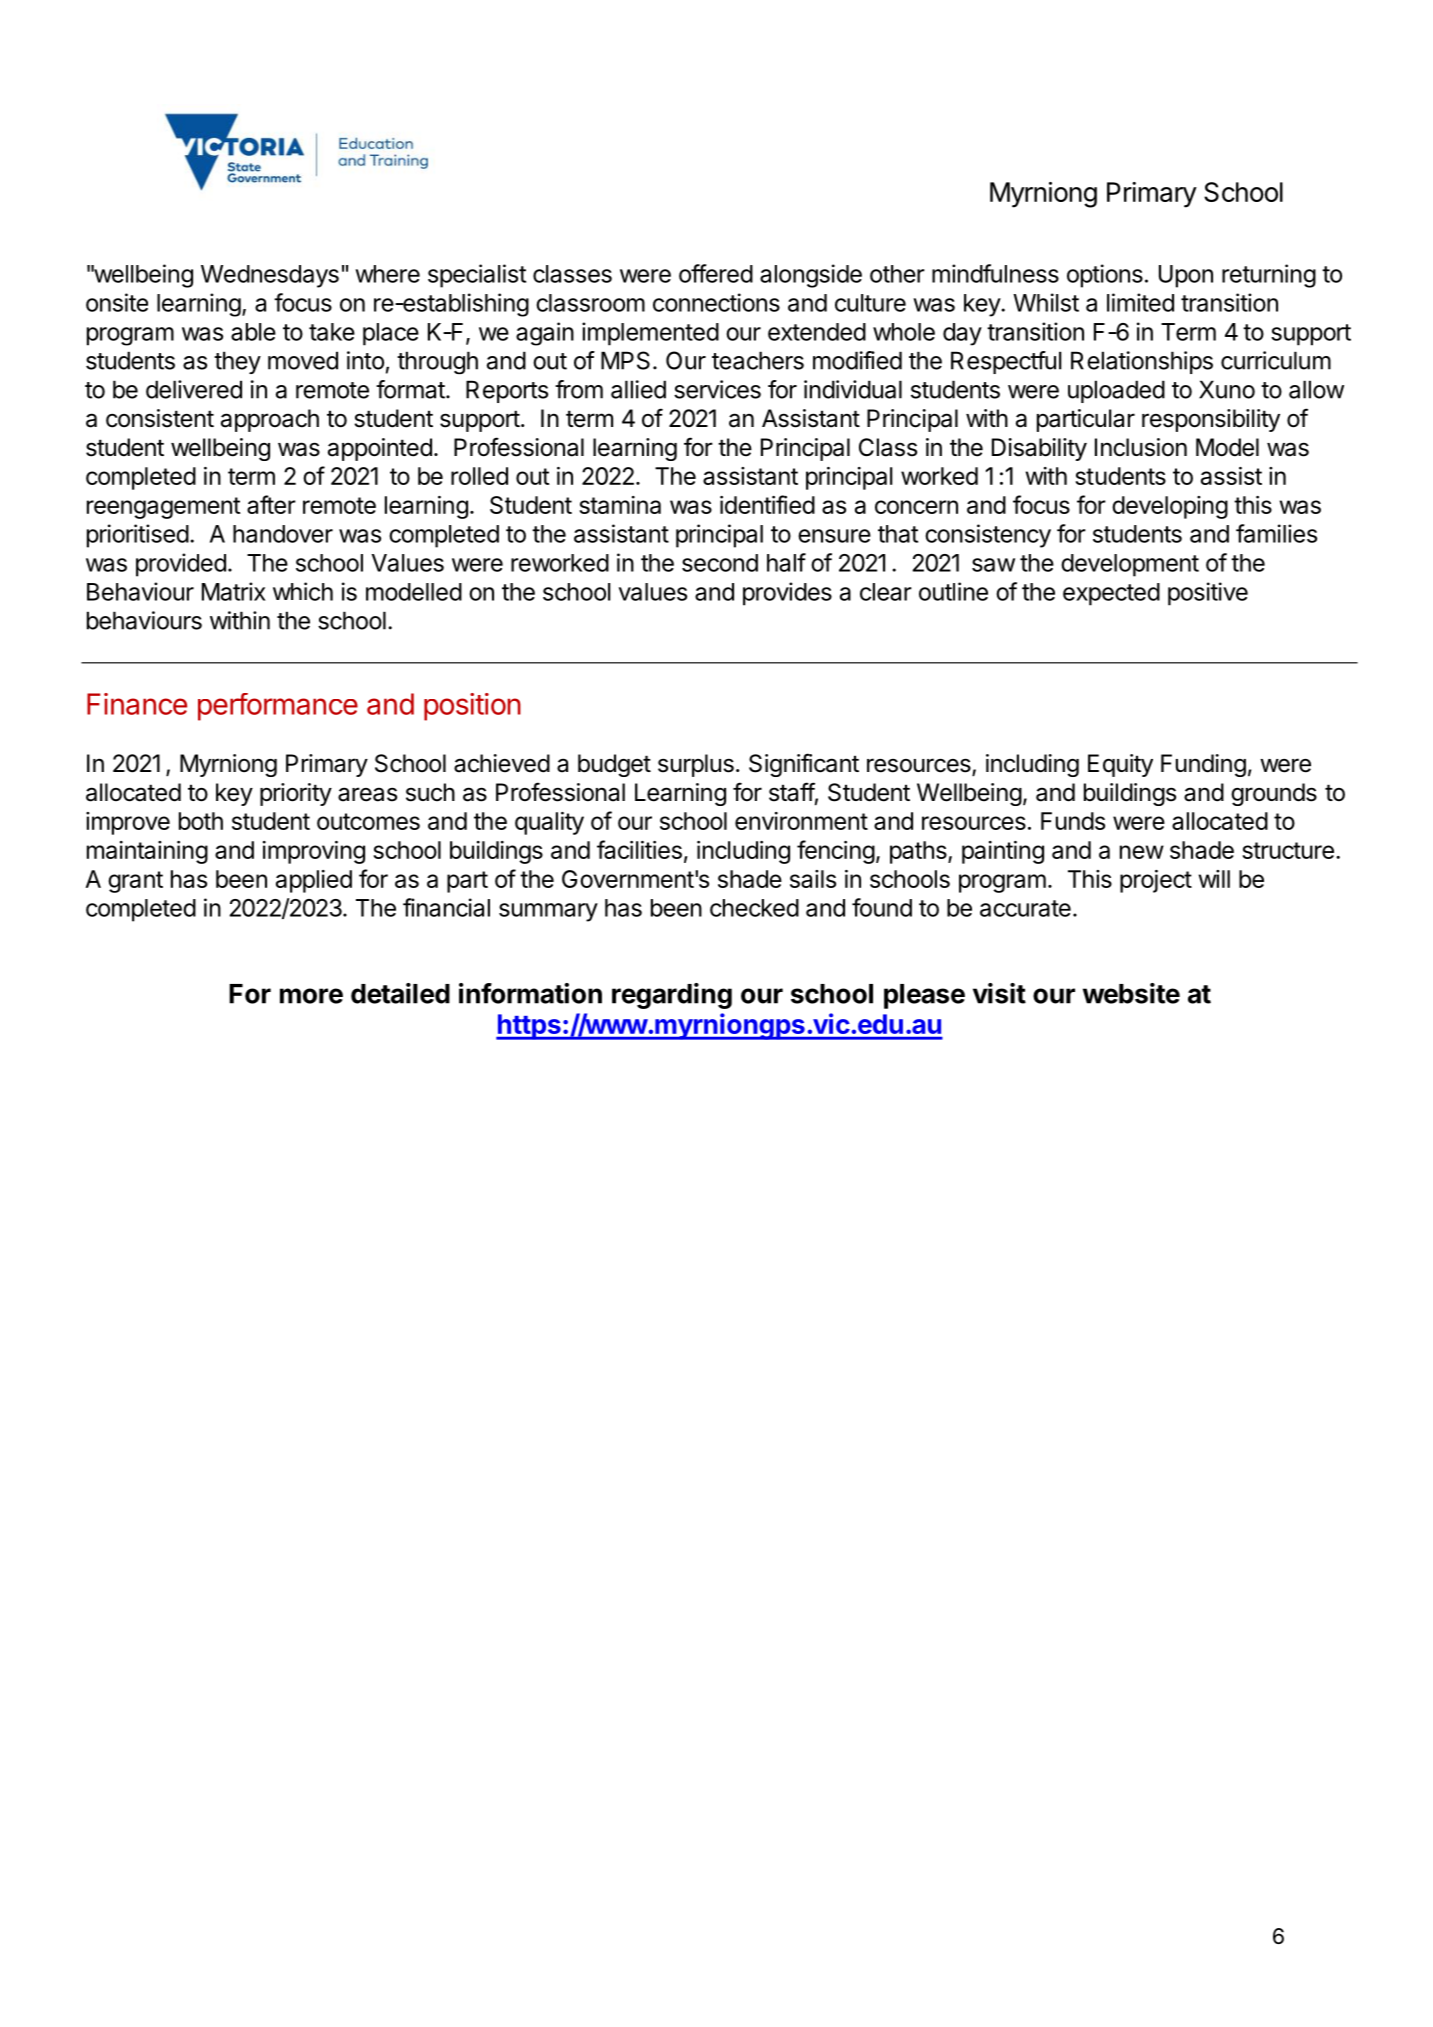  Describe the element at coordinates (278, 707) in the document. I see `performance` at that location.
